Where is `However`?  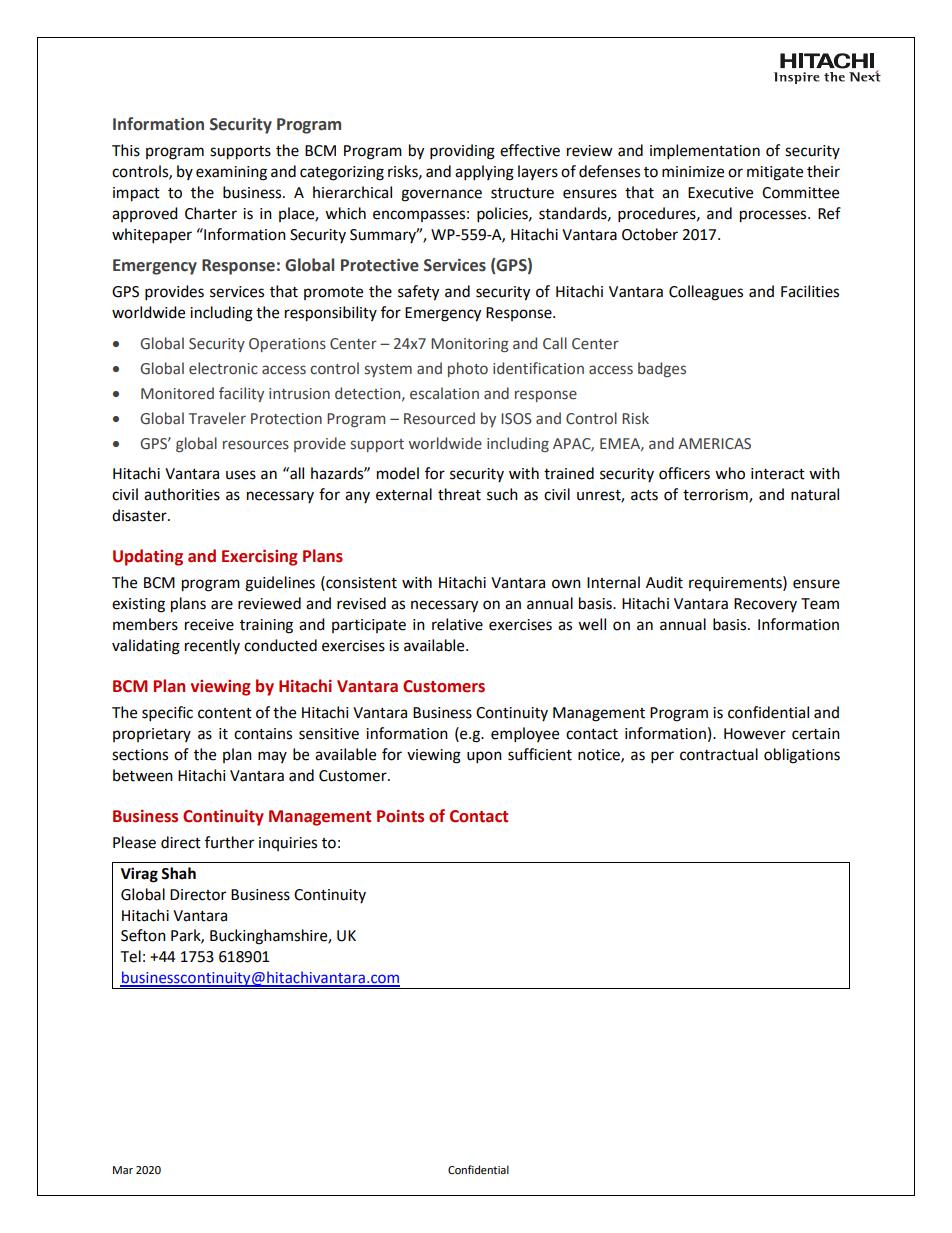
However is located at coordinates (755, 734).
